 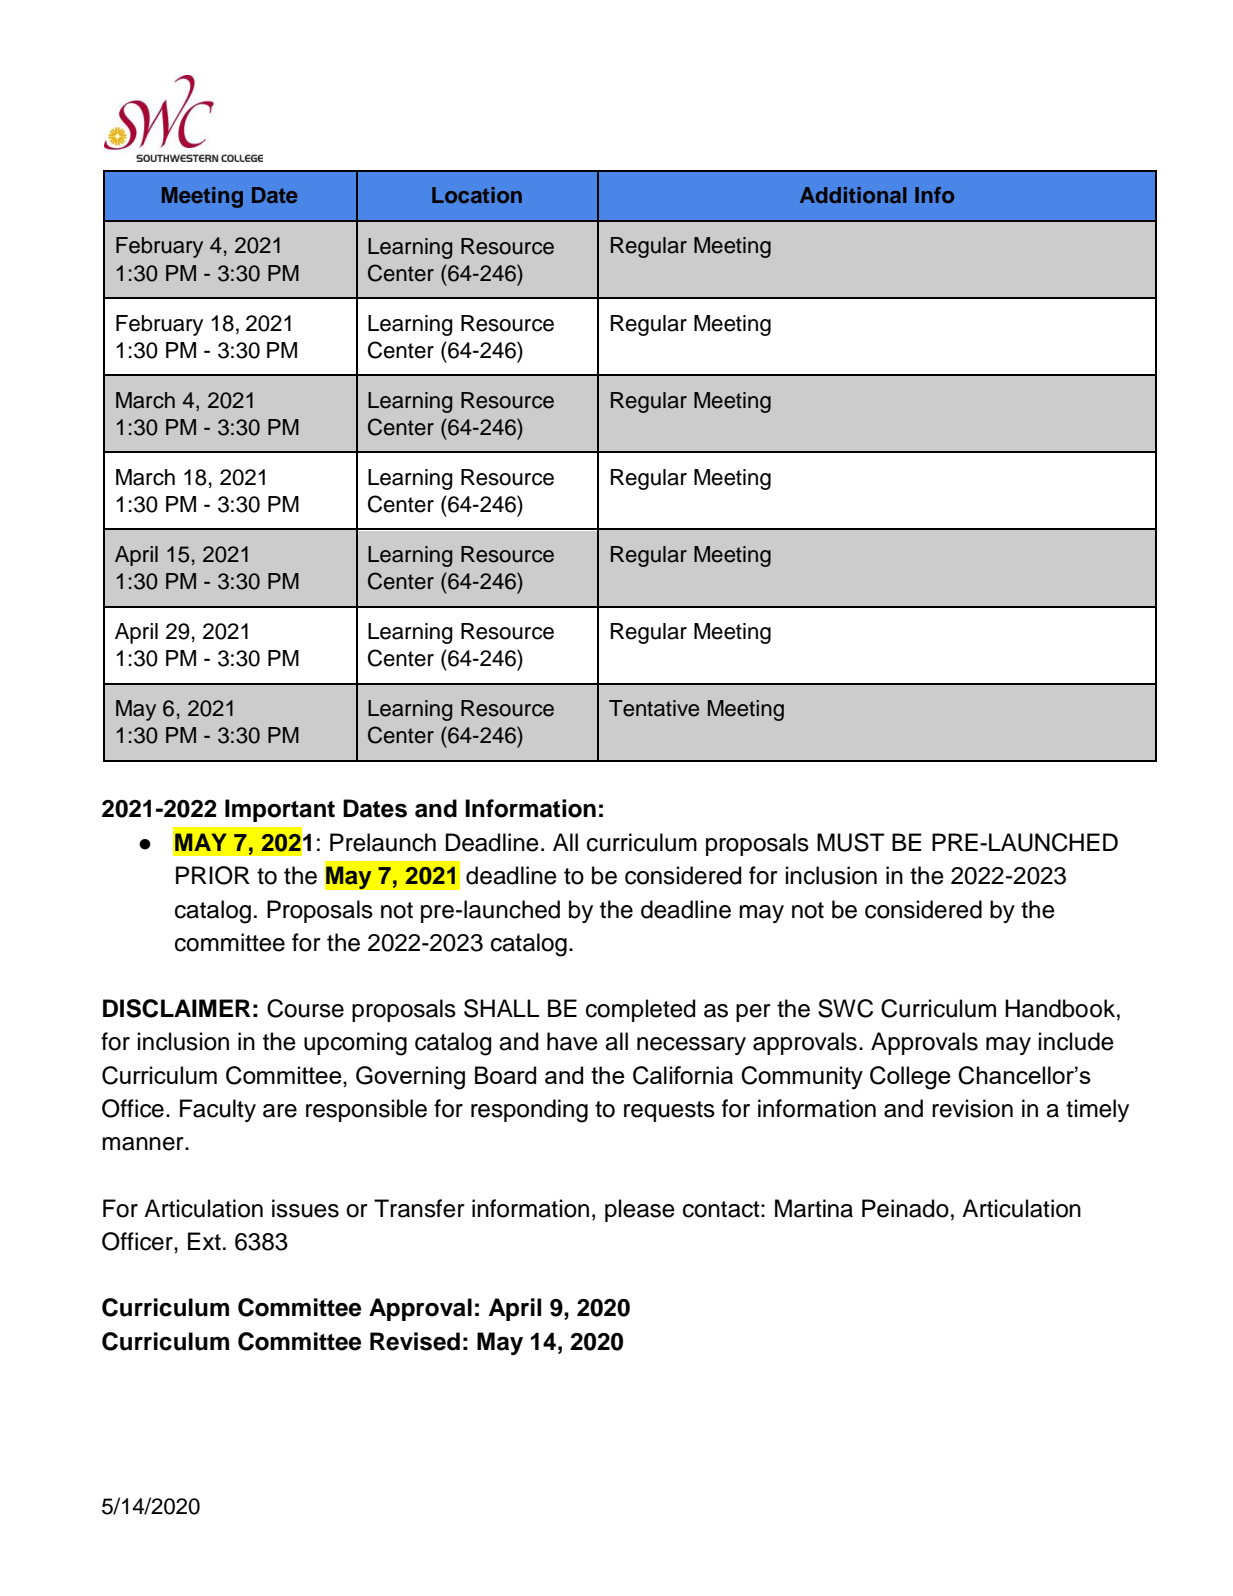 What do you see at coordinates (204, 1241) in the document?
I see `Ext` at bounding box center [204, 1241].
